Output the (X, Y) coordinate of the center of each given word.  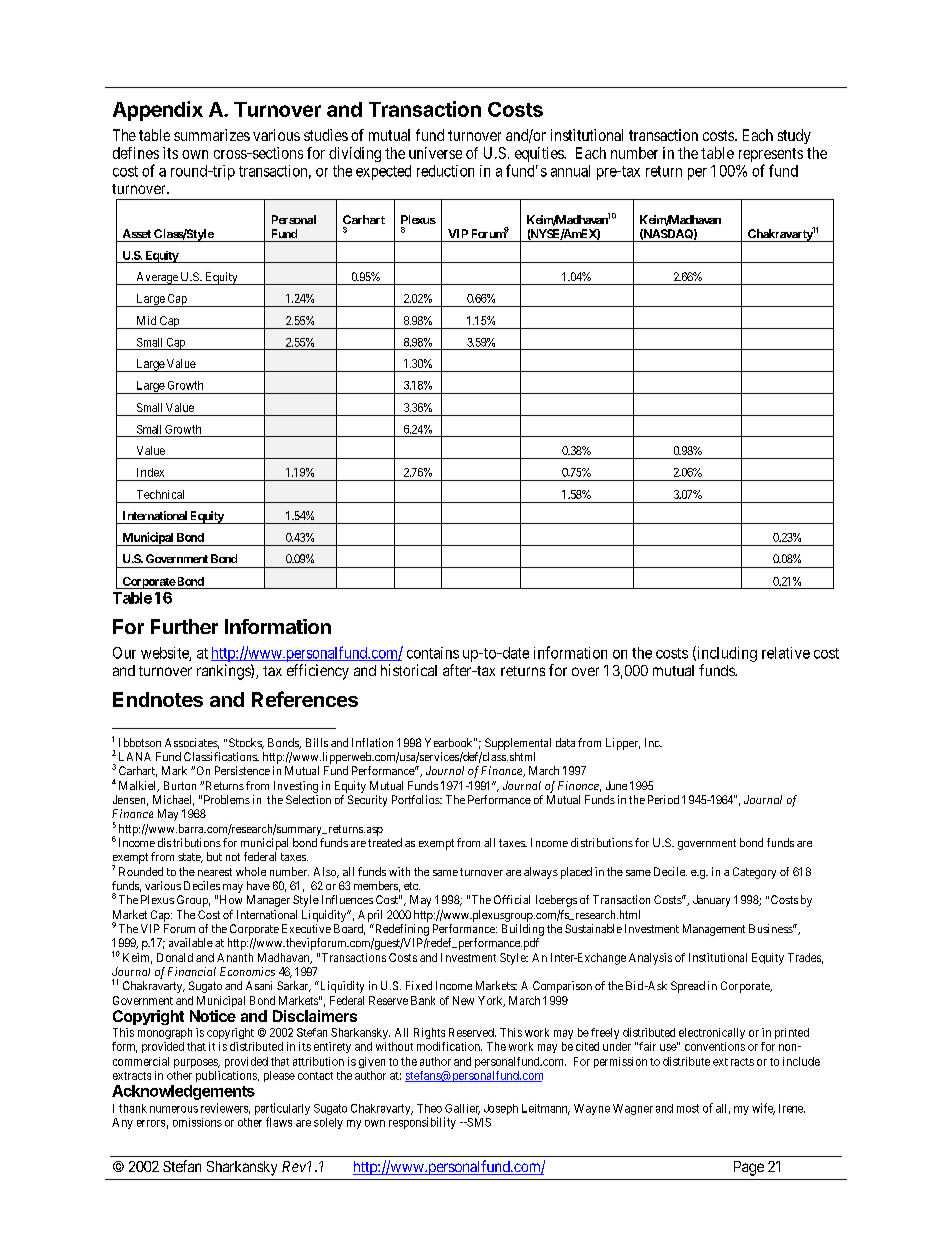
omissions (197, 1122)
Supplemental (518, 744)
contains (433, 653)
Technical (160, 494)
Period (663, 799)
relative (786, 653)
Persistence (242, 770)
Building (523, 930)
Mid (146, 320)
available (191, 942)
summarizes (212, 135)
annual (570, 171)
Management (714, 930)
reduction (445, 171)
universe (435, 153)
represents (771, 156)
